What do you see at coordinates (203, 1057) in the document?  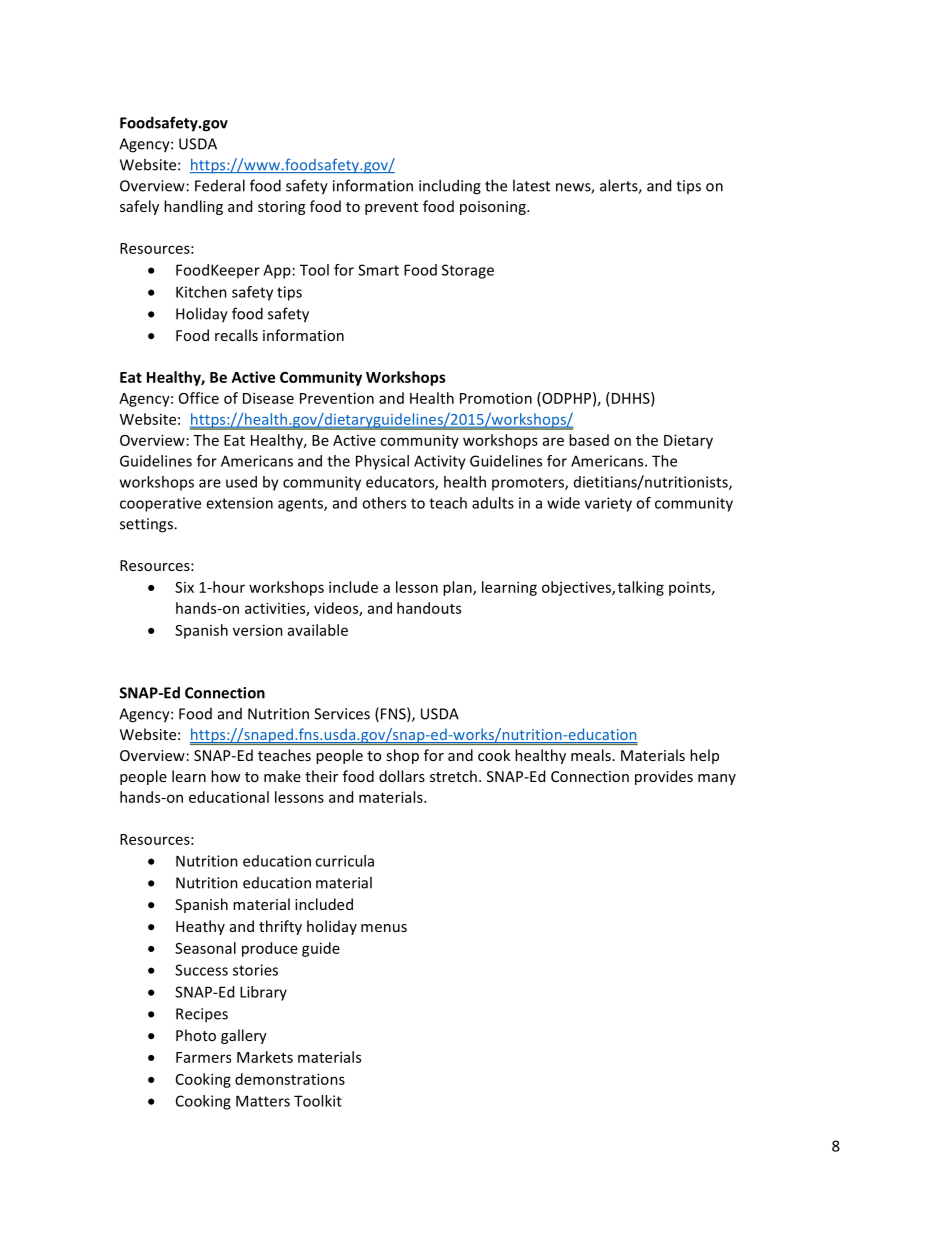 I see `Farmers` at bounding box center [203, 1057].
